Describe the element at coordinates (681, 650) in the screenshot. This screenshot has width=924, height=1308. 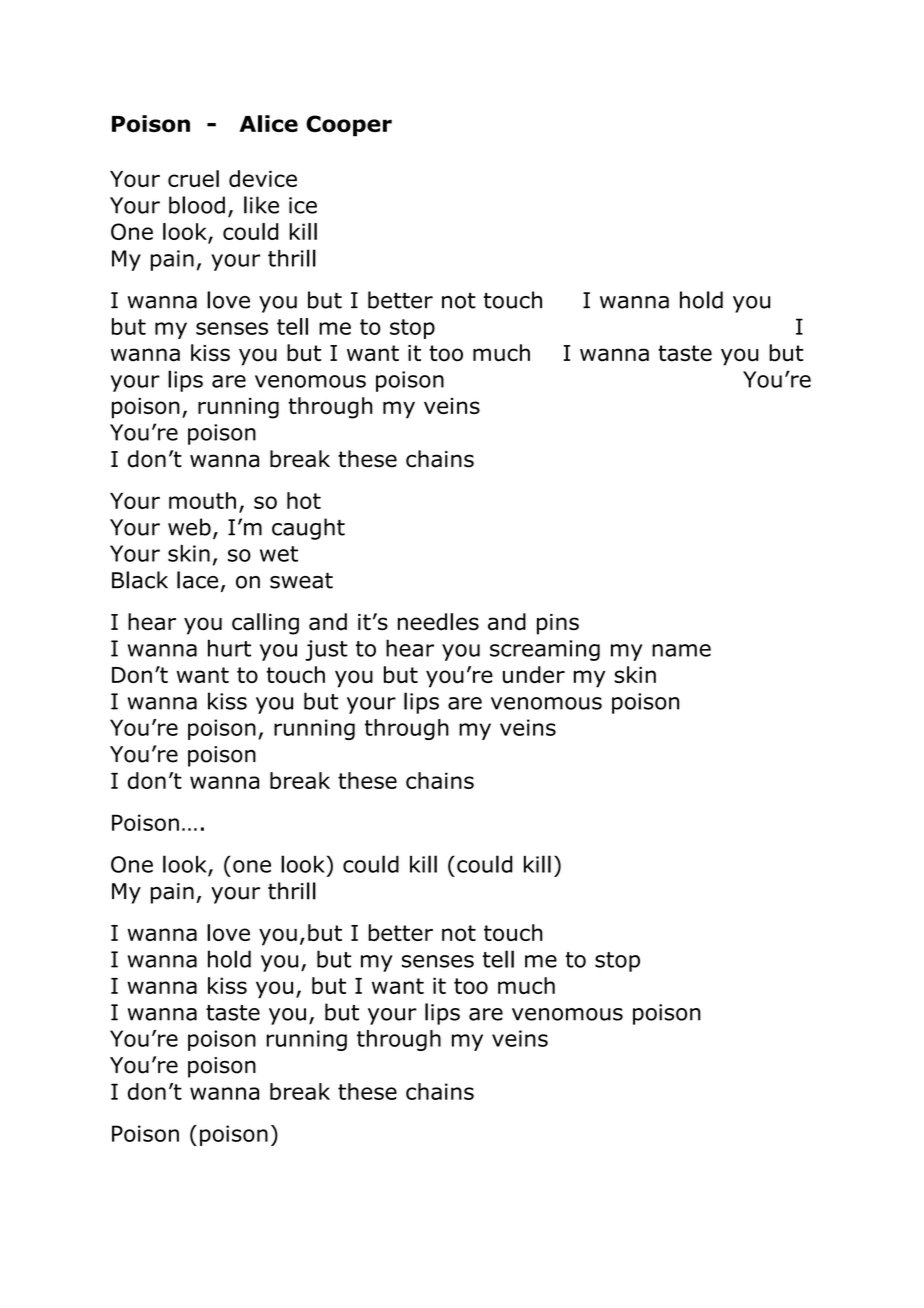
I see `name` at that location.
